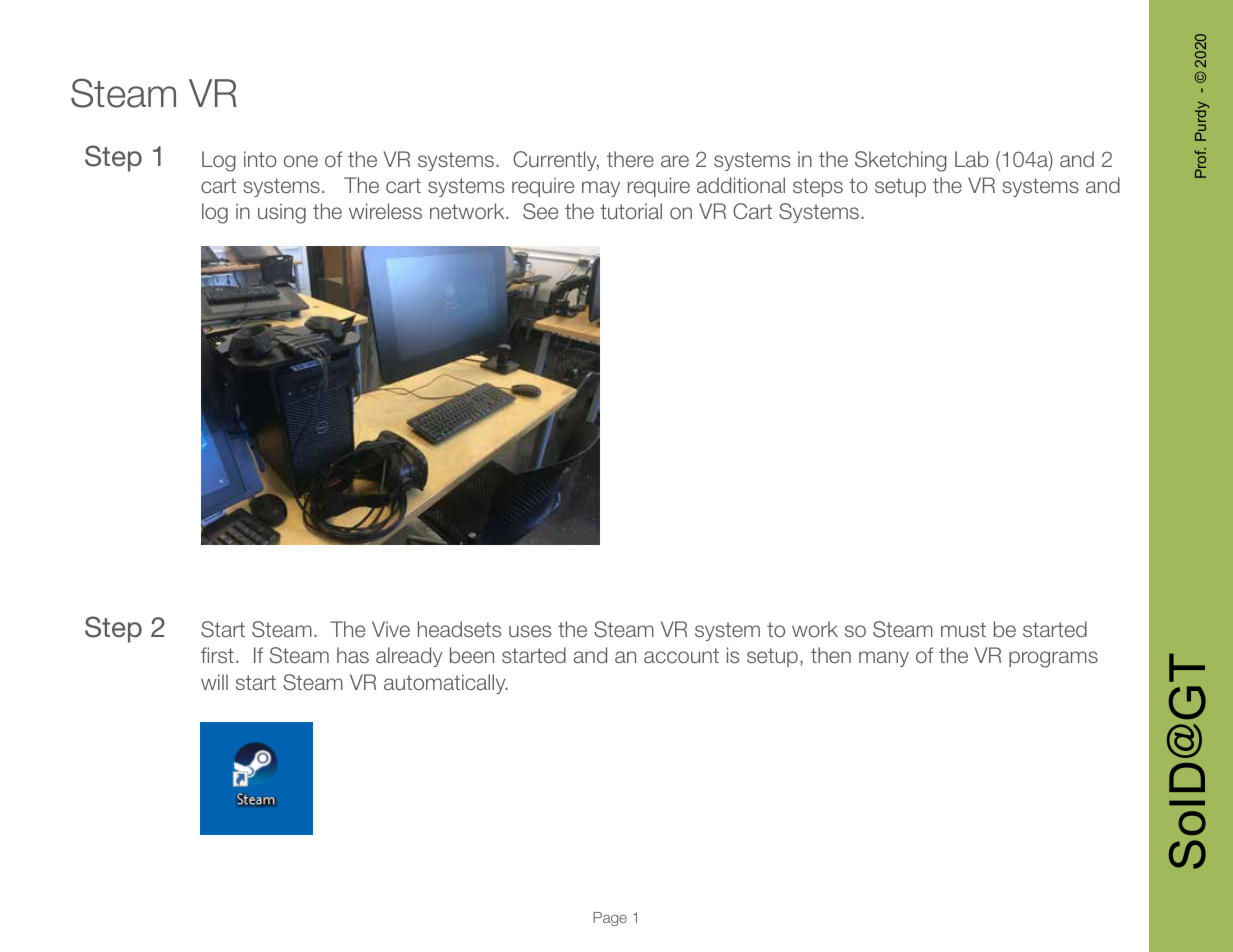 The width and height of the image is (1233, 952). I want to click on Lab, so click(972, 159).
